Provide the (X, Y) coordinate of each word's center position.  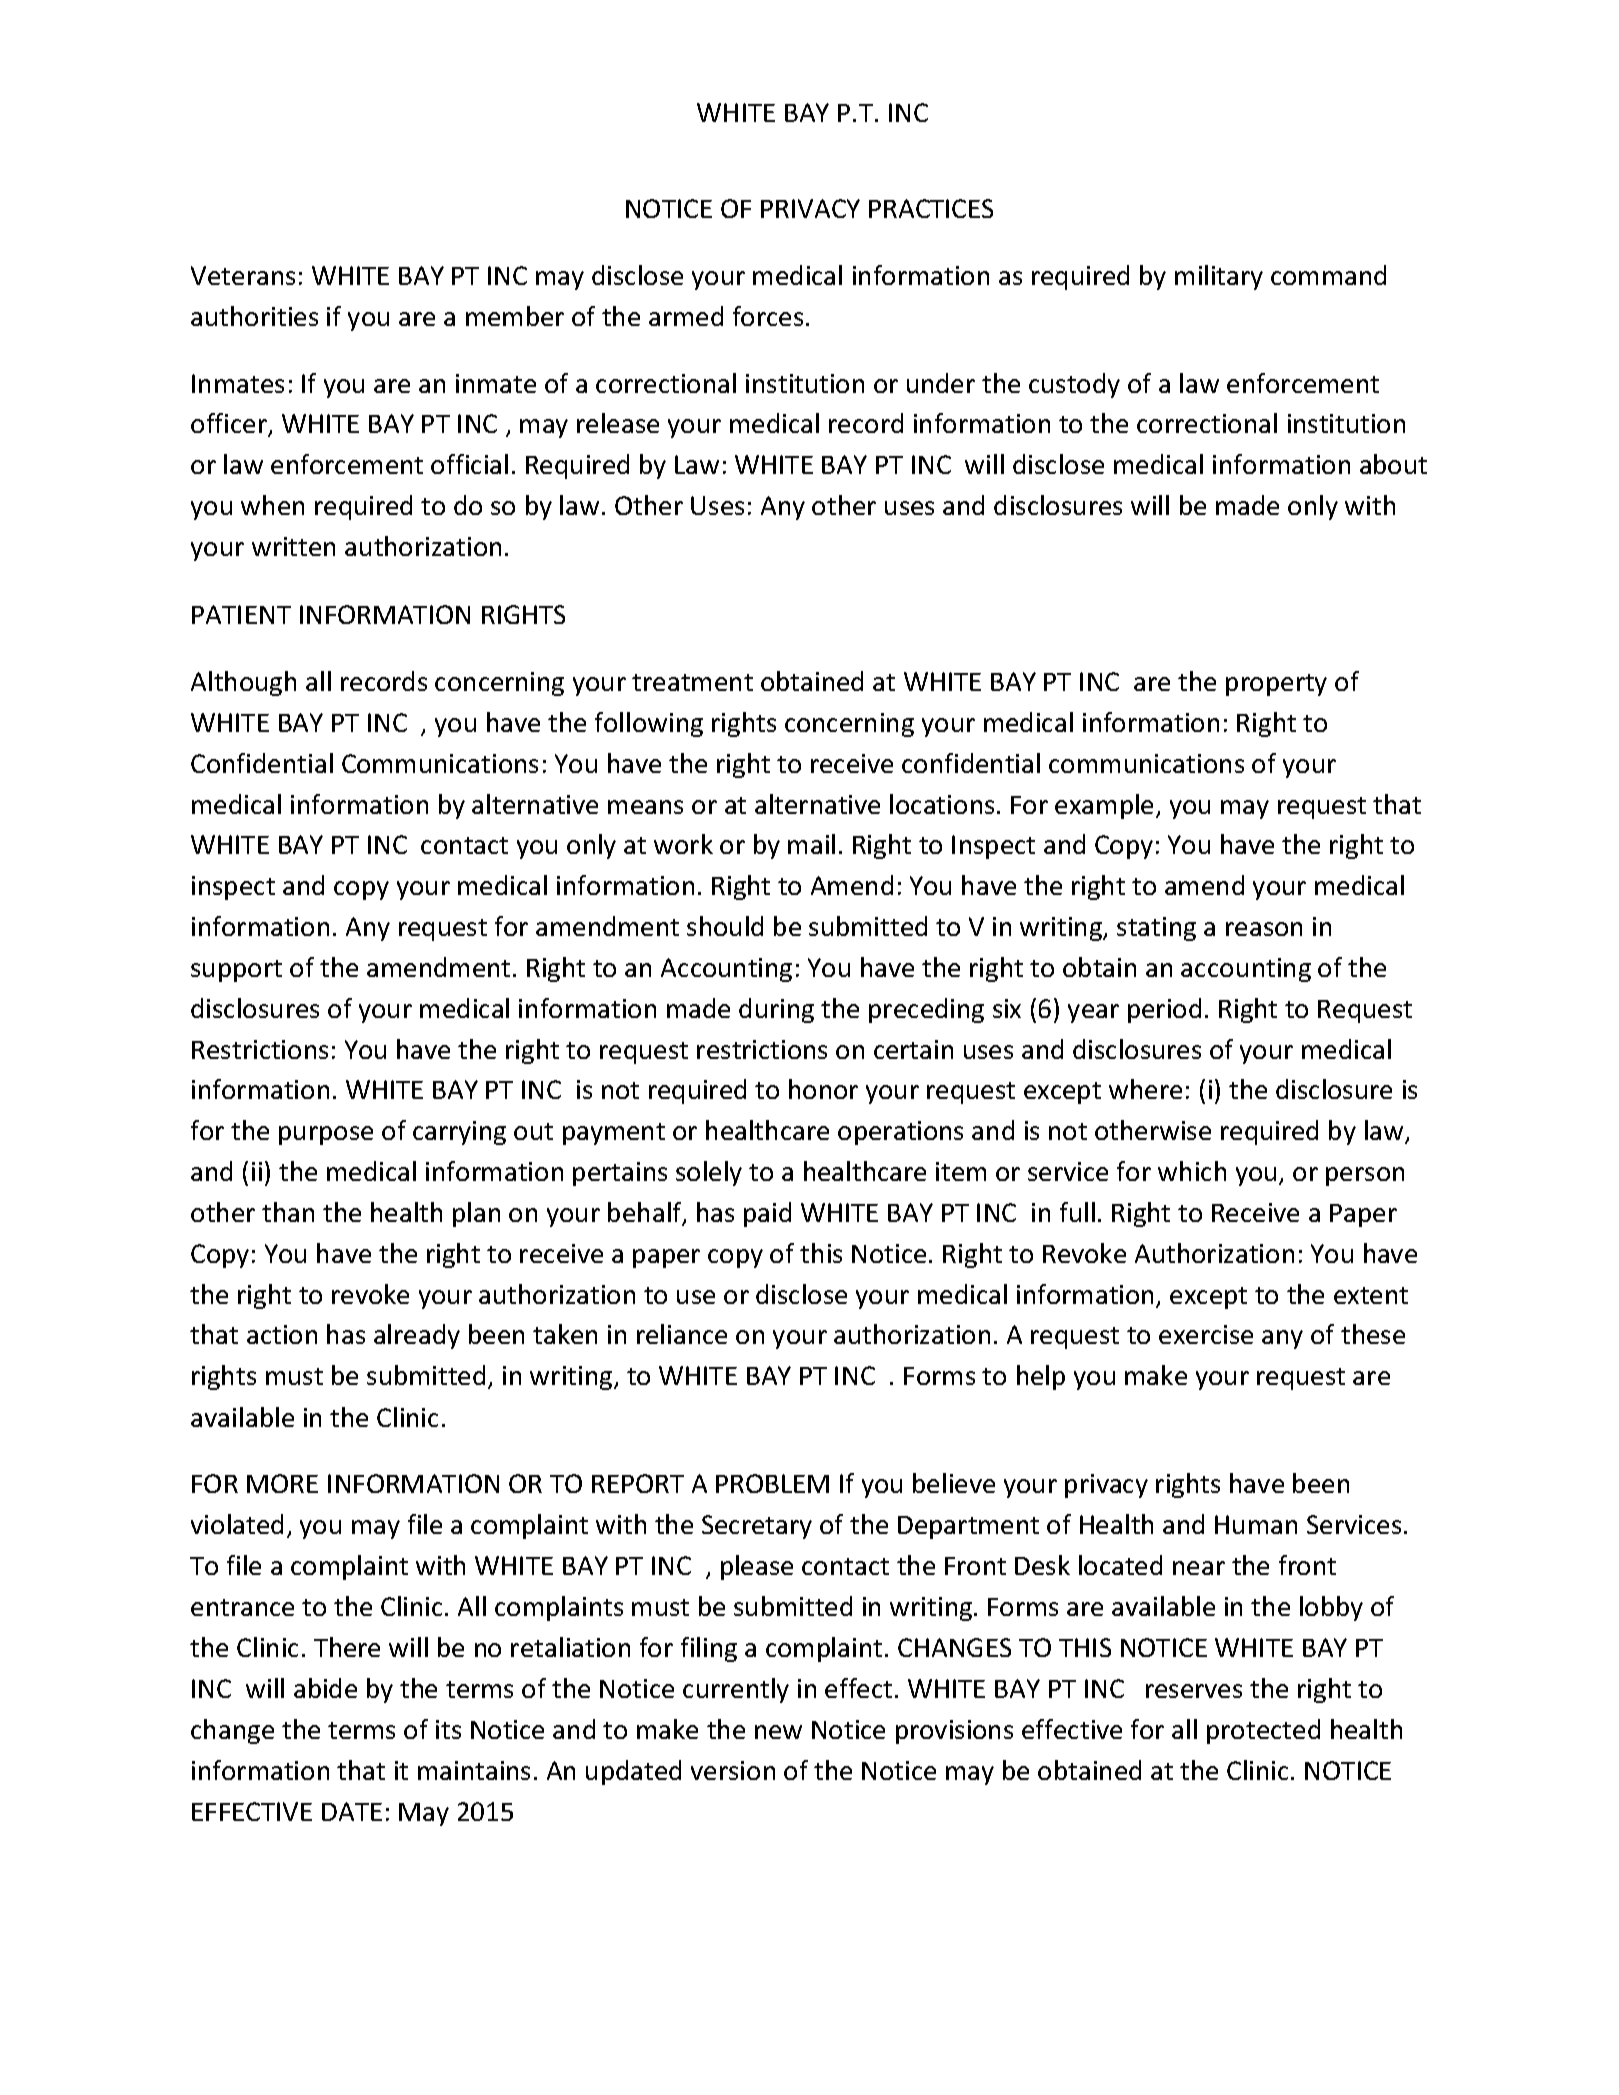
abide (325, 1688)
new (778, 1732)
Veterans (243, 275)
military (1219, 277)
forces (768, 316)
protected (1263, 1731)
